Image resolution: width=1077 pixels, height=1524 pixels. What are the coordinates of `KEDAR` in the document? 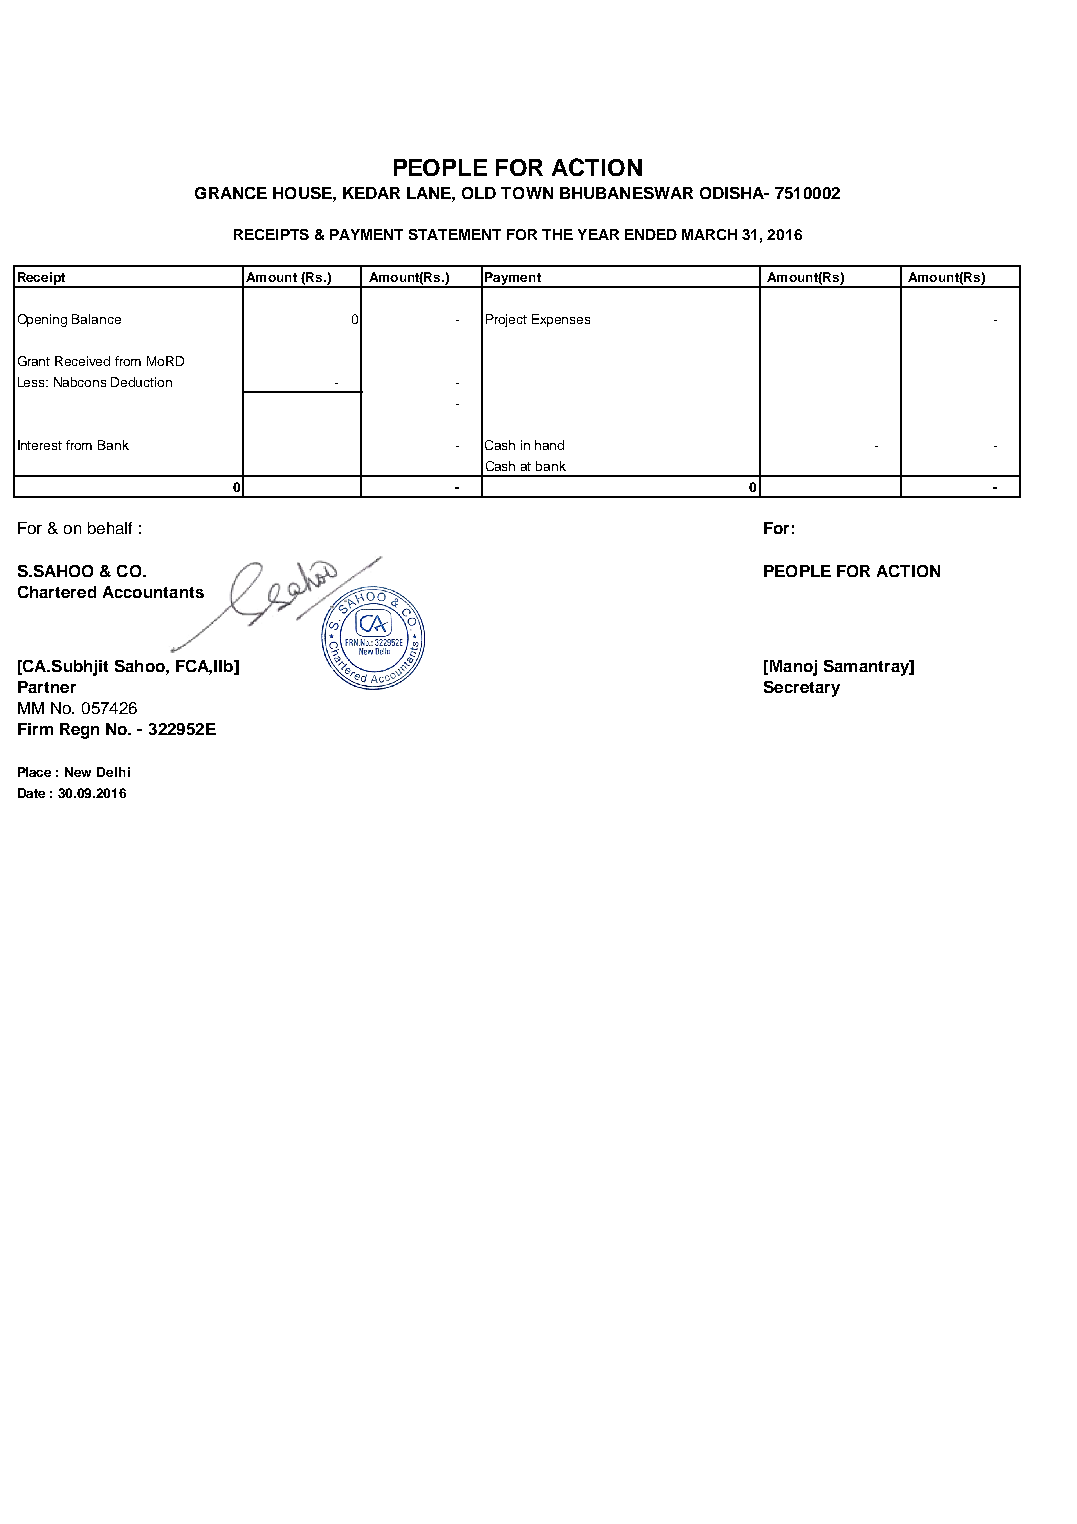 It's located at (371, 193).
